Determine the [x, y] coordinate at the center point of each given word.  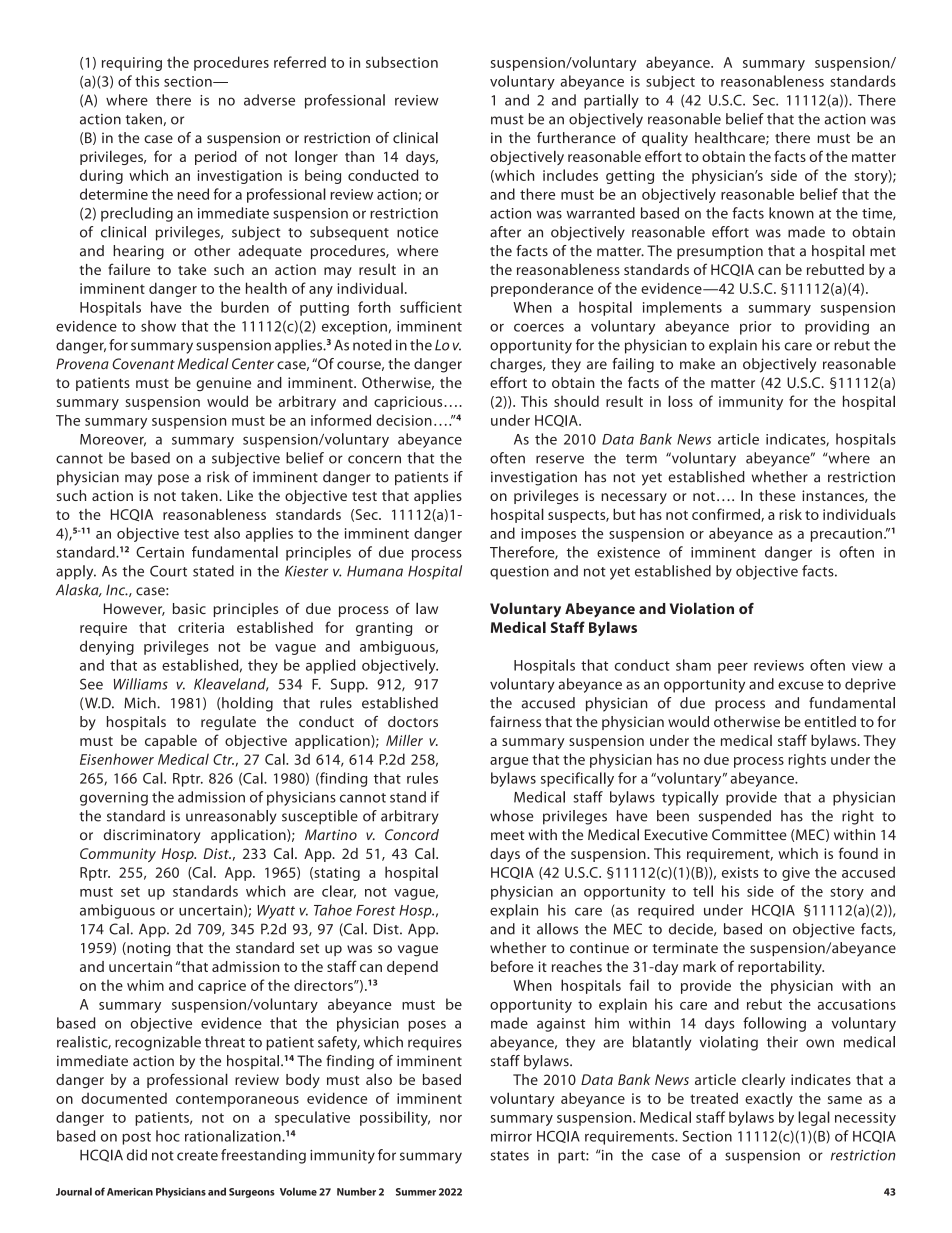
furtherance [576, 138]
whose [511, 816]
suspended [735, 817]
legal [814, 1118]
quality [665, 139]
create [197, 1156]
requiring [132, 64]
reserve [560, 459]
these [777, 495]
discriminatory [152, 836]
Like [240, 495]
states [509, 1156]
